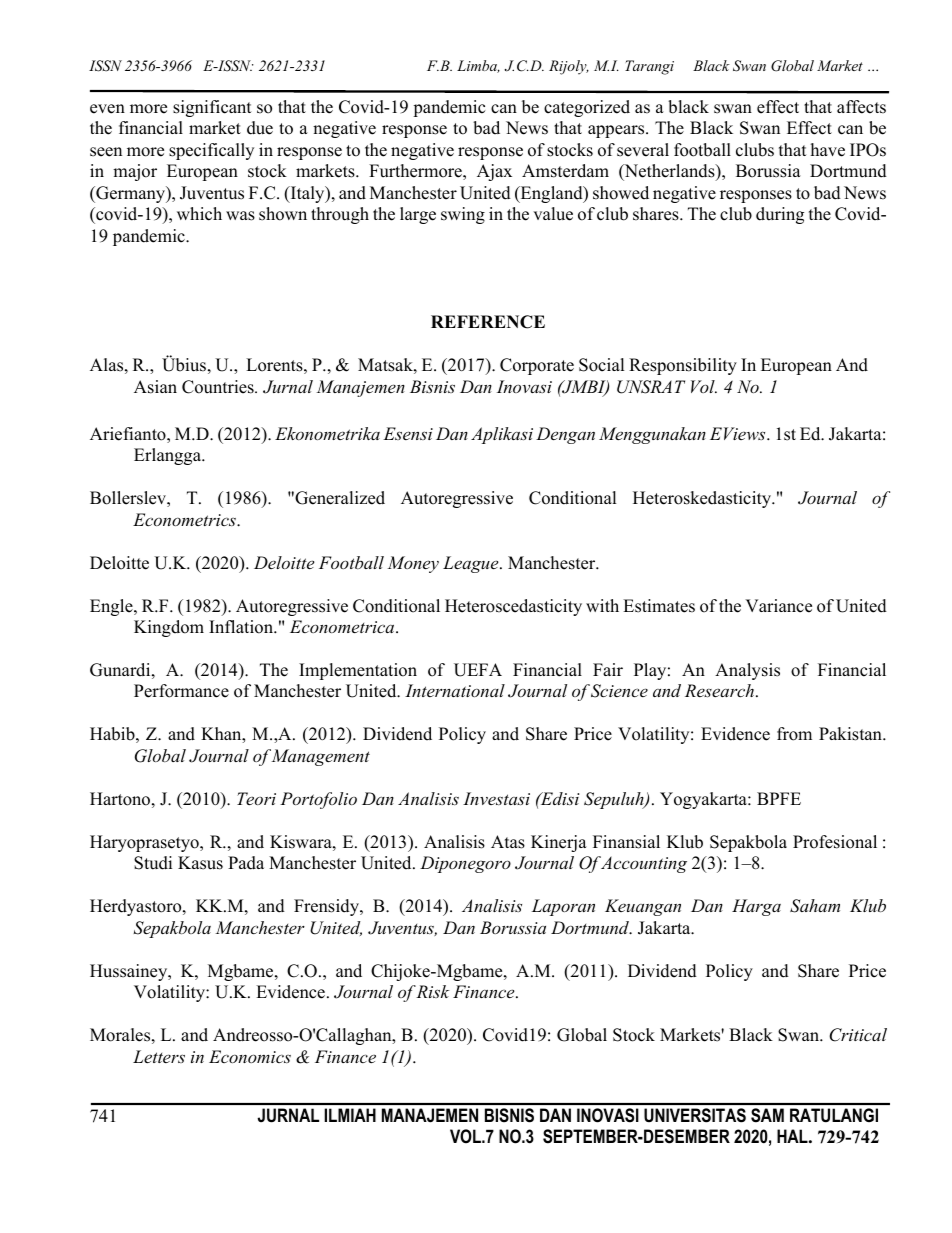 The width and height of the screenshot is (952, 1233). What do you see at coordinates (683, 366) in the screenshot?
I see `Responsibility` at bounding box center [683, 366].
